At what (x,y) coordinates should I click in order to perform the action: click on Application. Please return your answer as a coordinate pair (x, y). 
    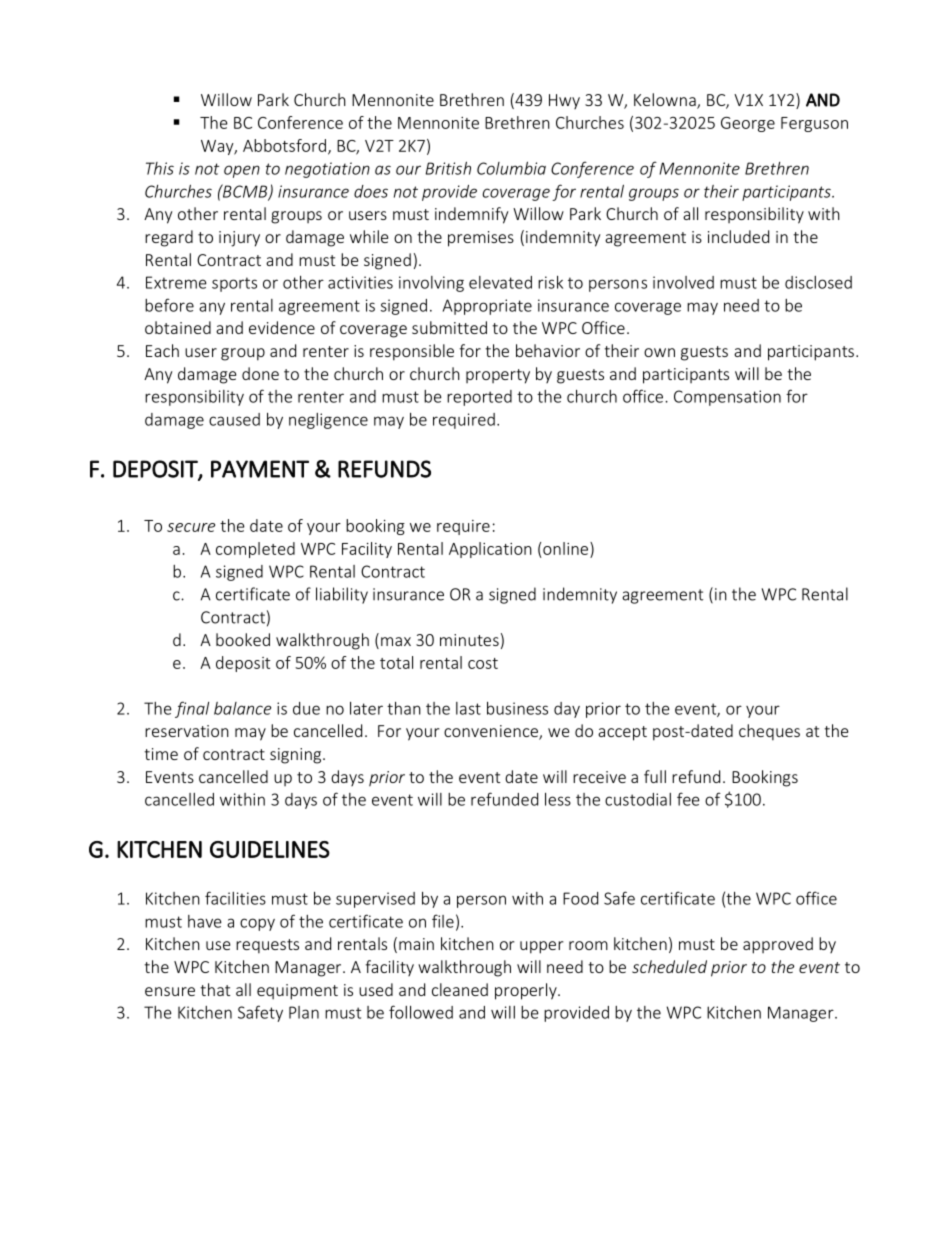
    Looking at the image, I should click on (490, 550).
